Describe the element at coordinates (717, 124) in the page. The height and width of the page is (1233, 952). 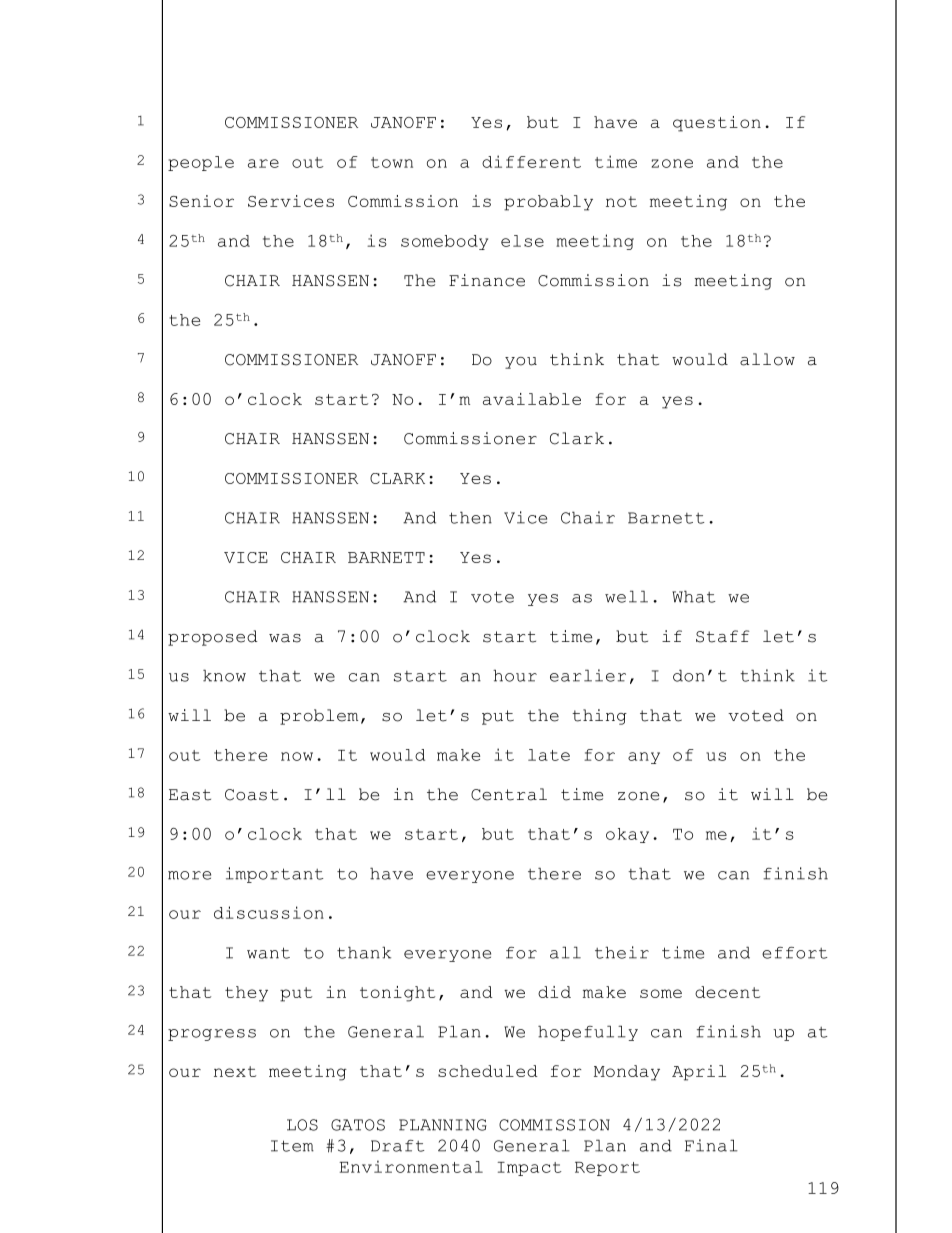
I see `question` at that location.
